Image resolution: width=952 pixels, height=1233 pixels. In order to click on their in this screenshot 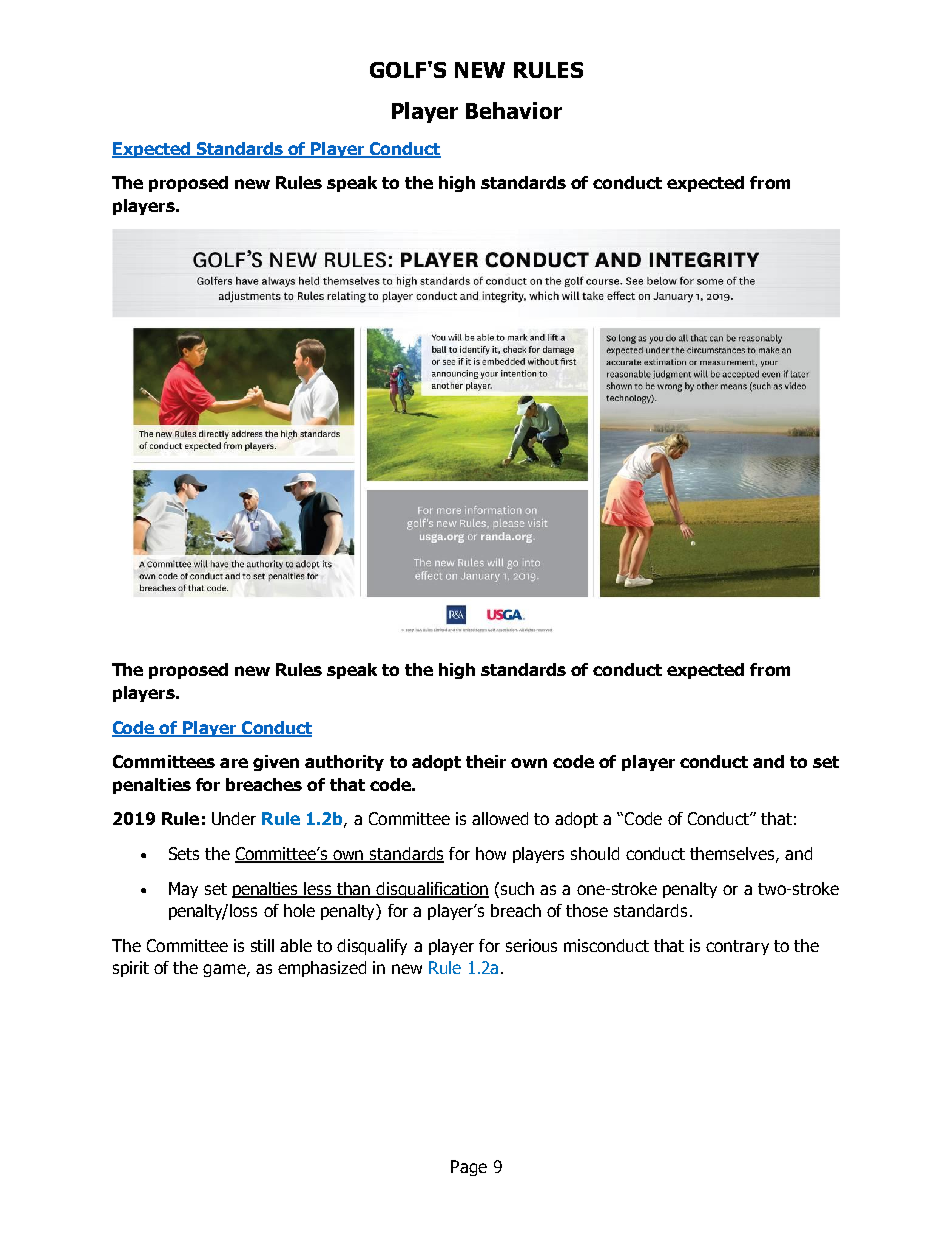, I will do `click(486, 761)`.
